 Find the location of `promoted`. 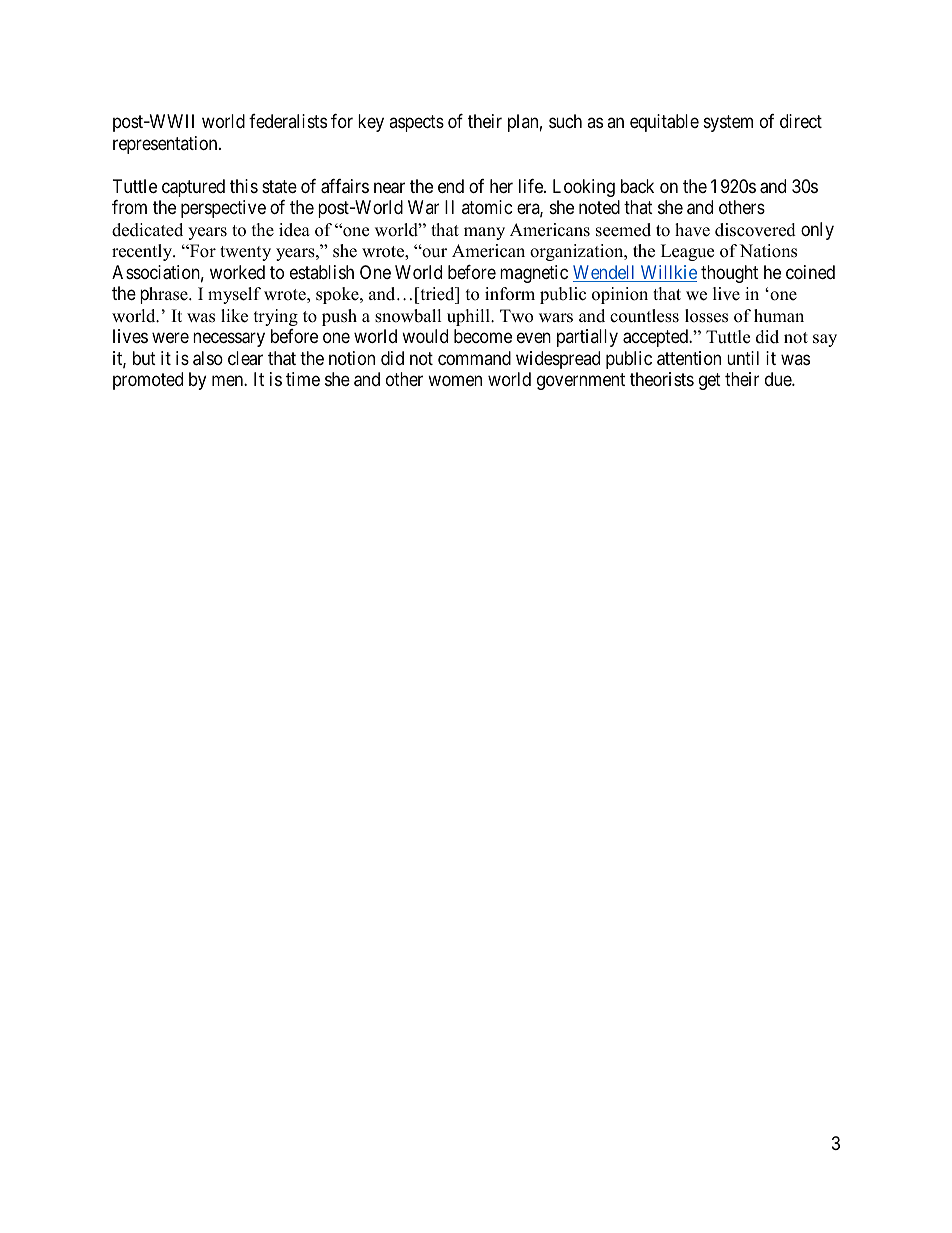

promoted is located at coordinates (148, 381).
